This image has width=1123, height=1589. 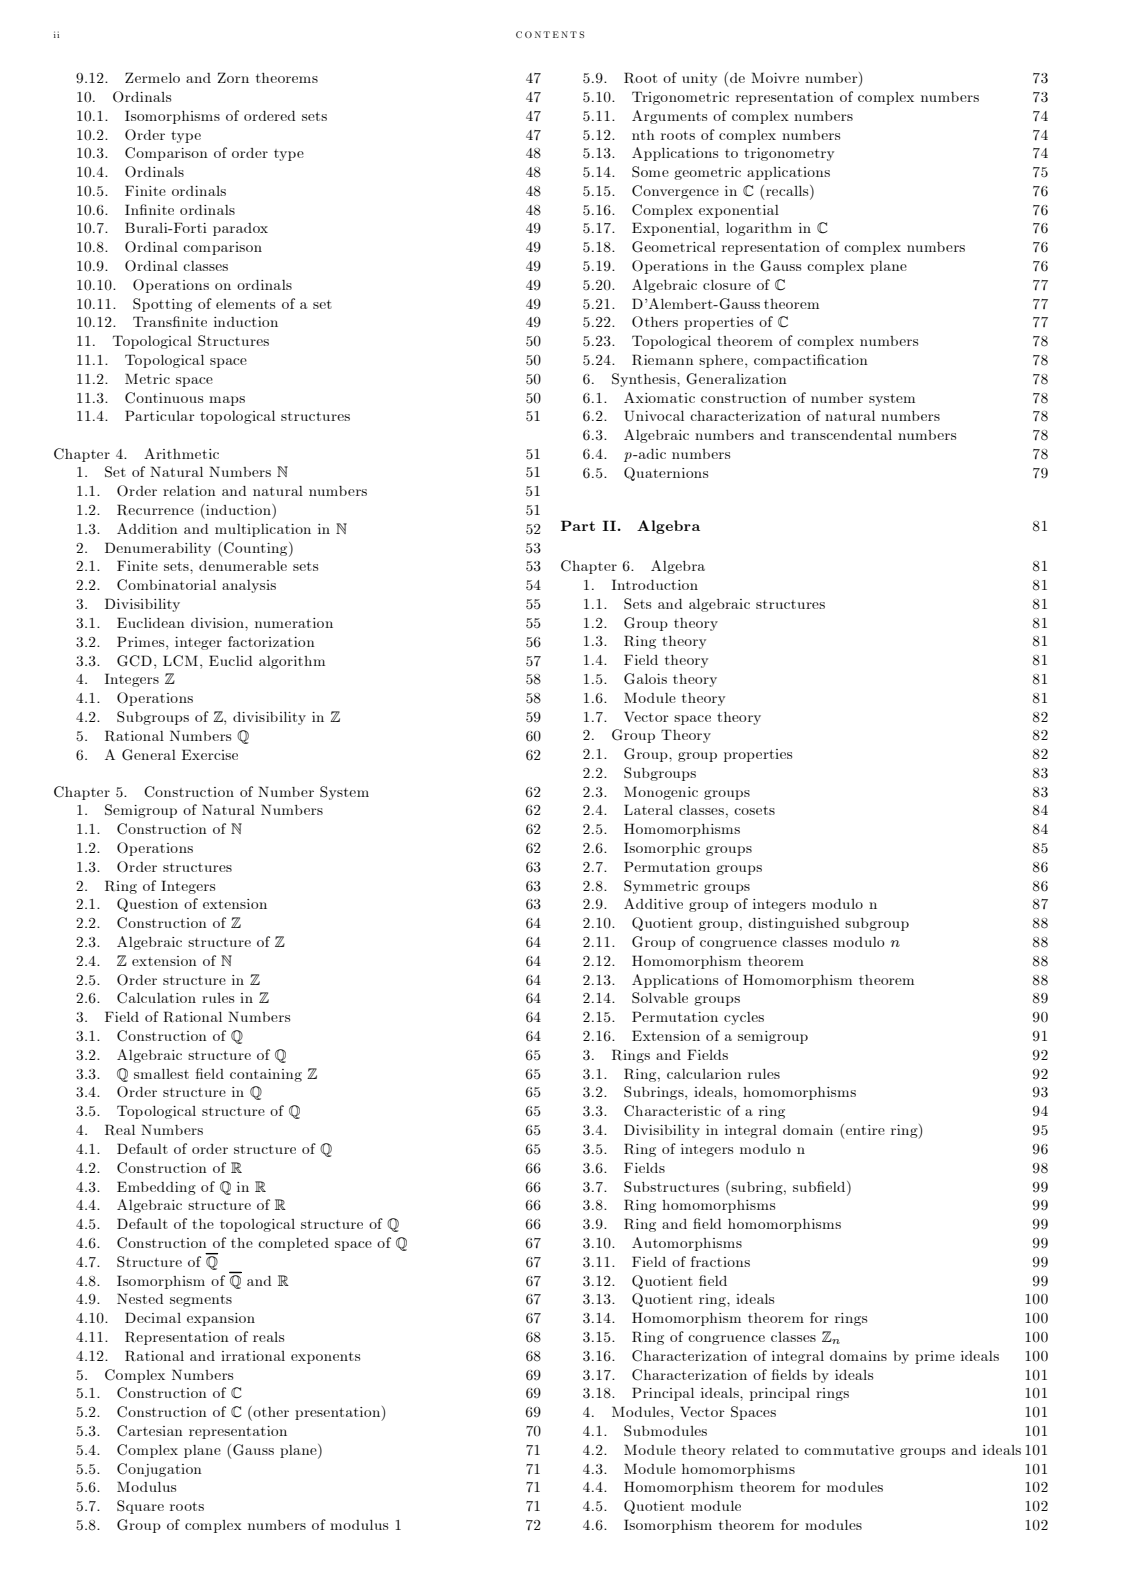 I want to click on trigonometry, so click(x=789, y=154).
